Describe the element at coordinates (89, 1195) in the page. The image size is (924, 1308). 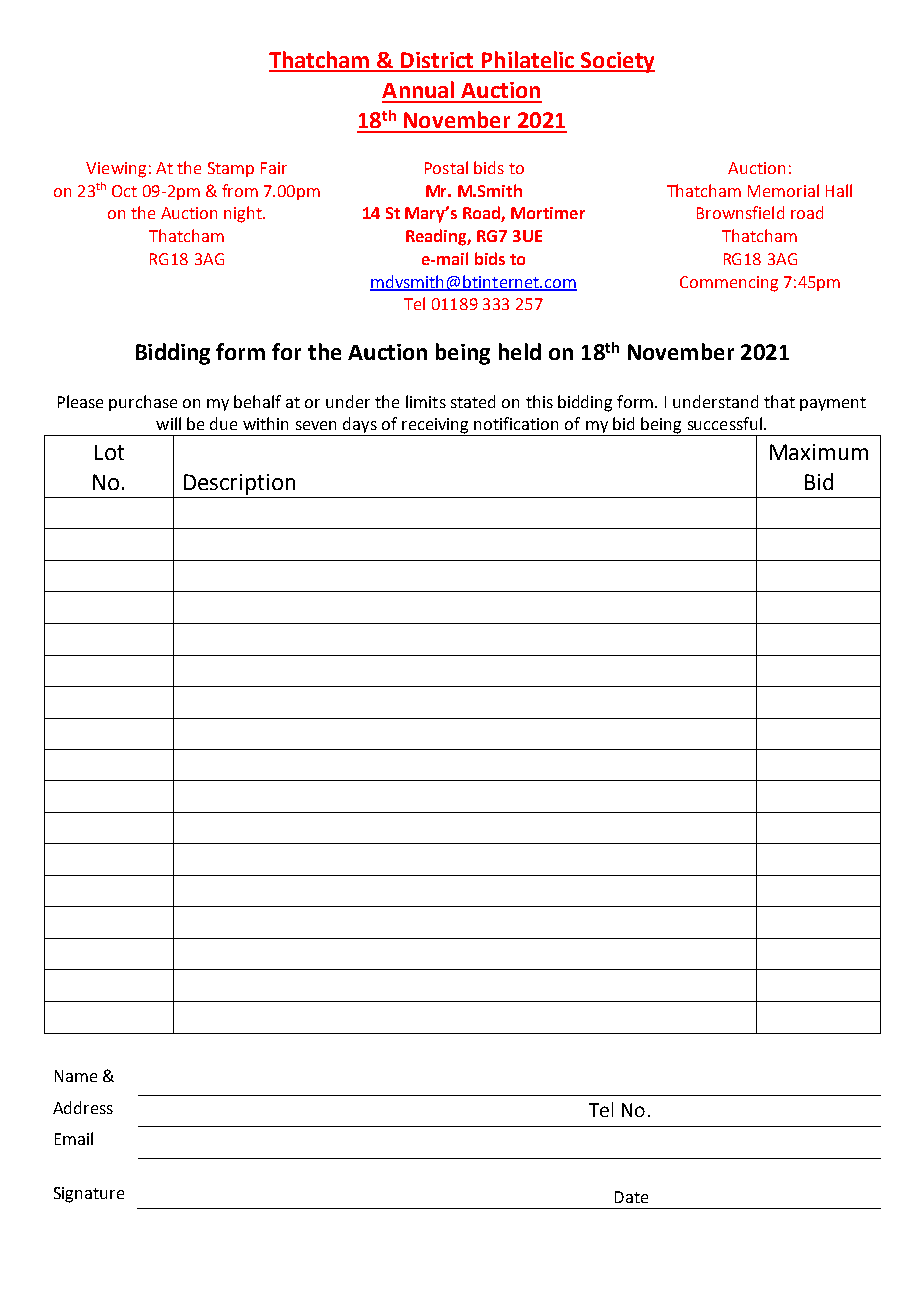
I see `Signature` at that location.
